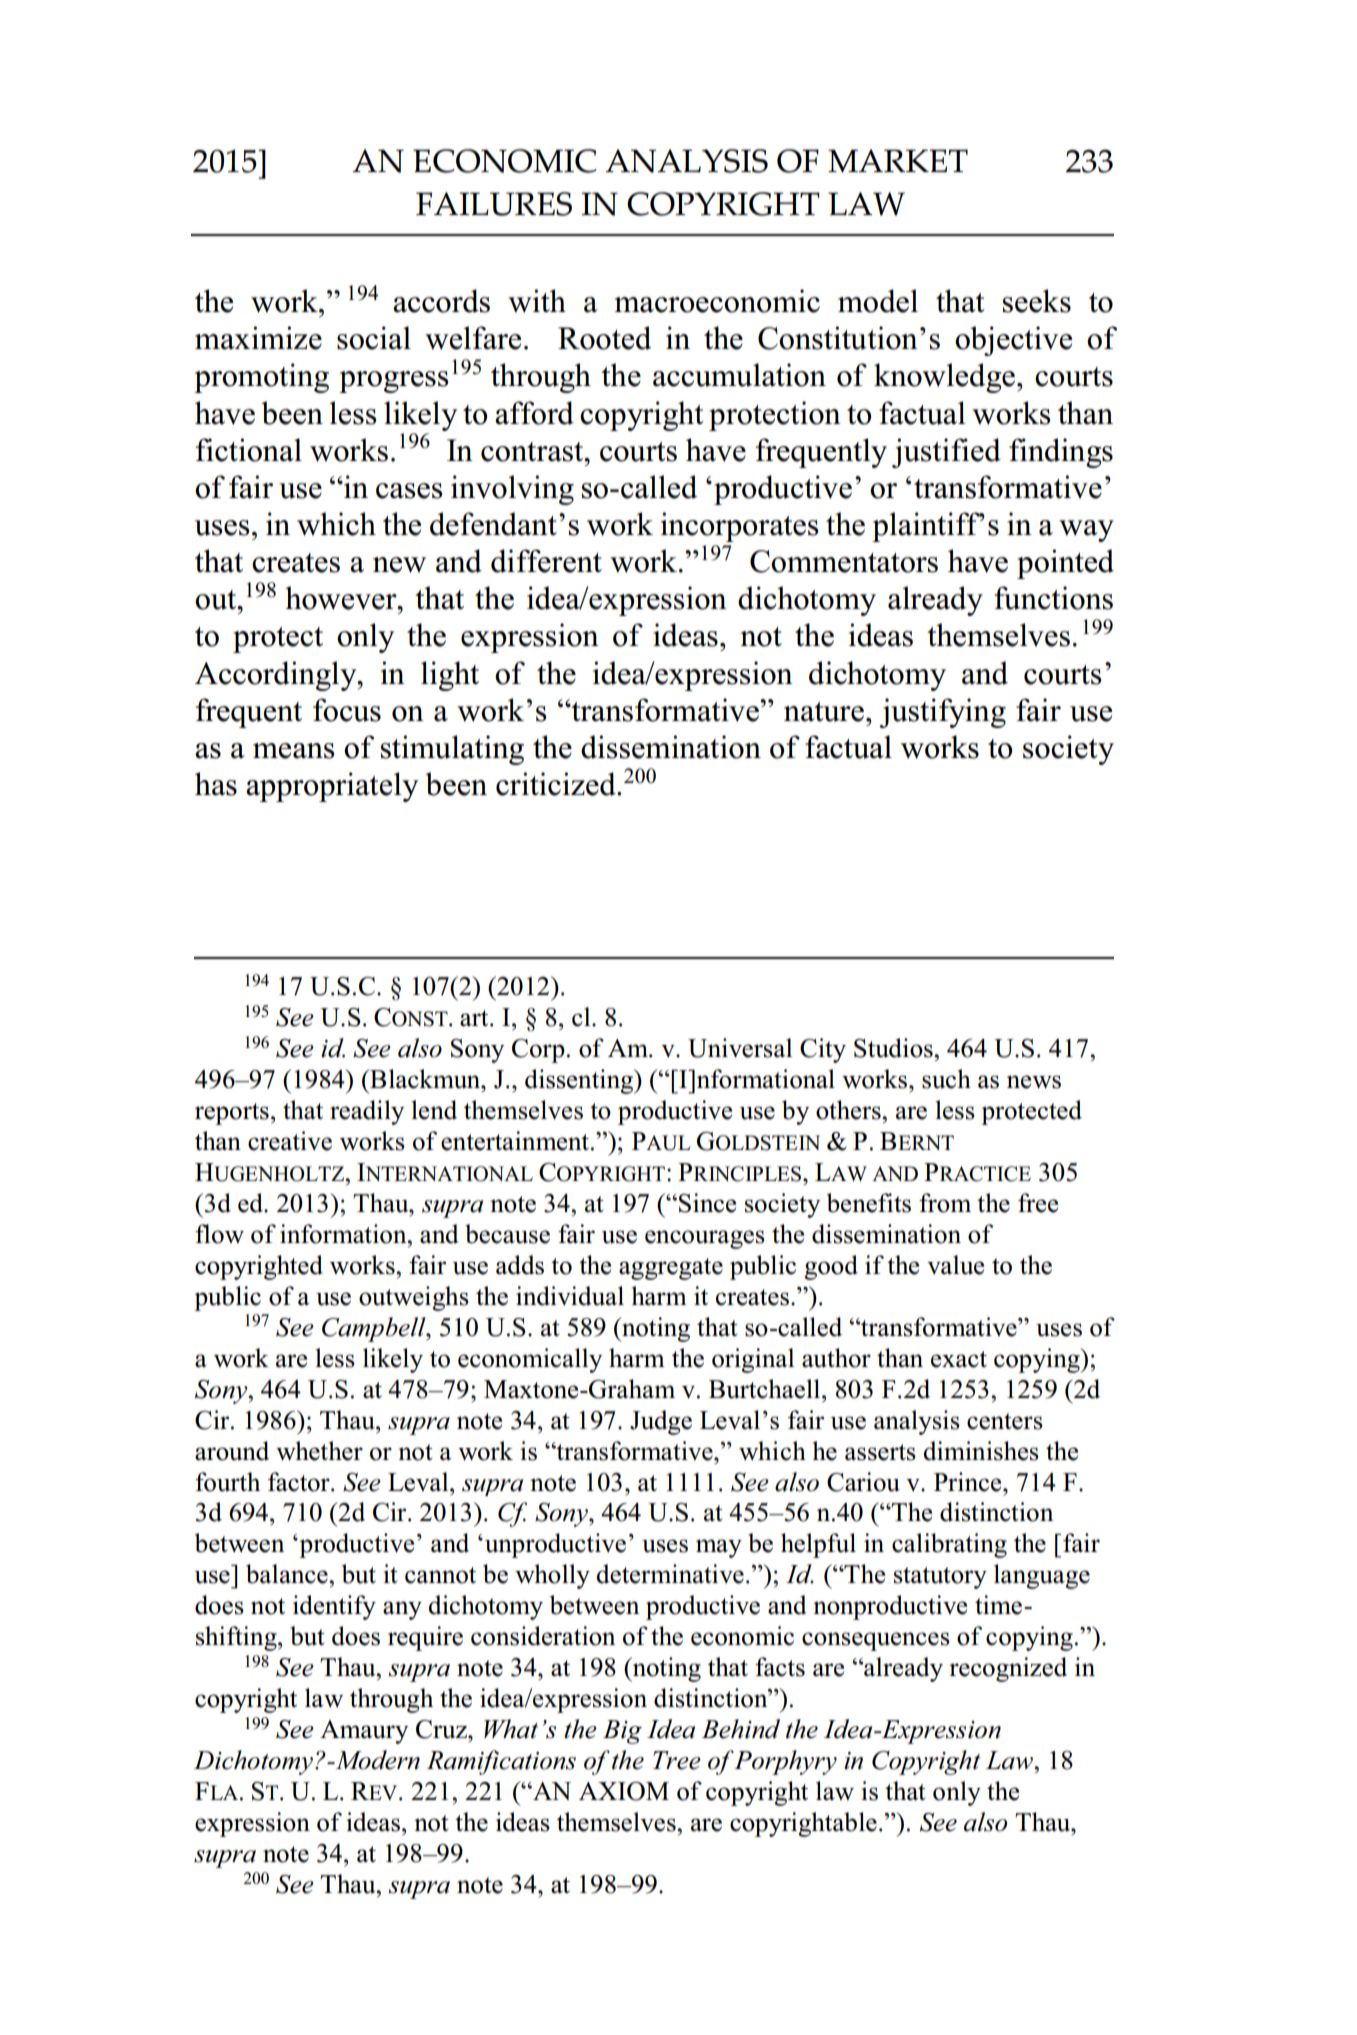 Image resolution: width=1357 pixels, height=2035 pixels. I want to click on Rooted, so click(604, 338).
